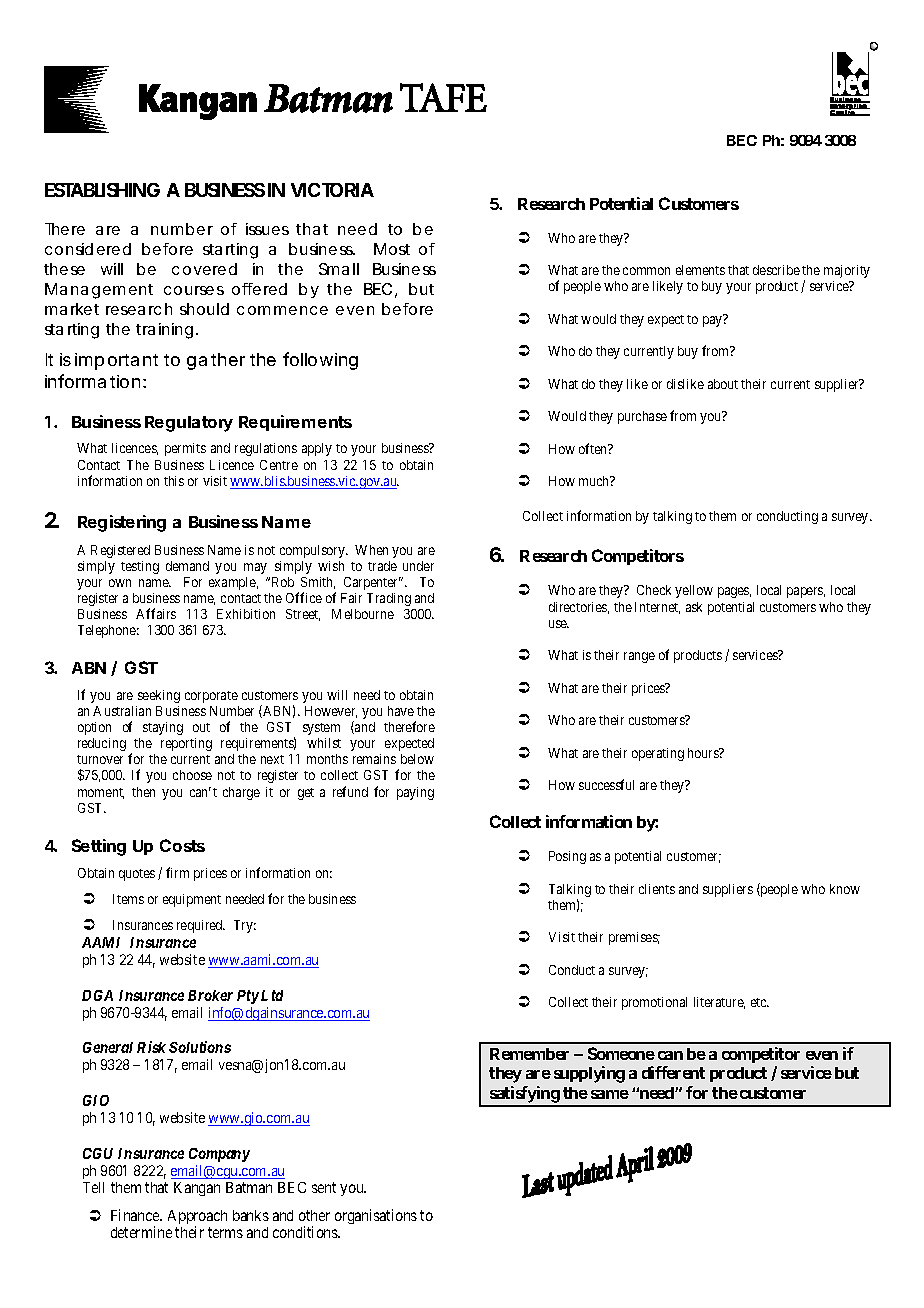 Image resolution: width=924 pixels, height=1308 pixels. What do you see at coordinates (189, 424) in the screenshot?
I see `Regulatory` at bounding box center [189, 424].
